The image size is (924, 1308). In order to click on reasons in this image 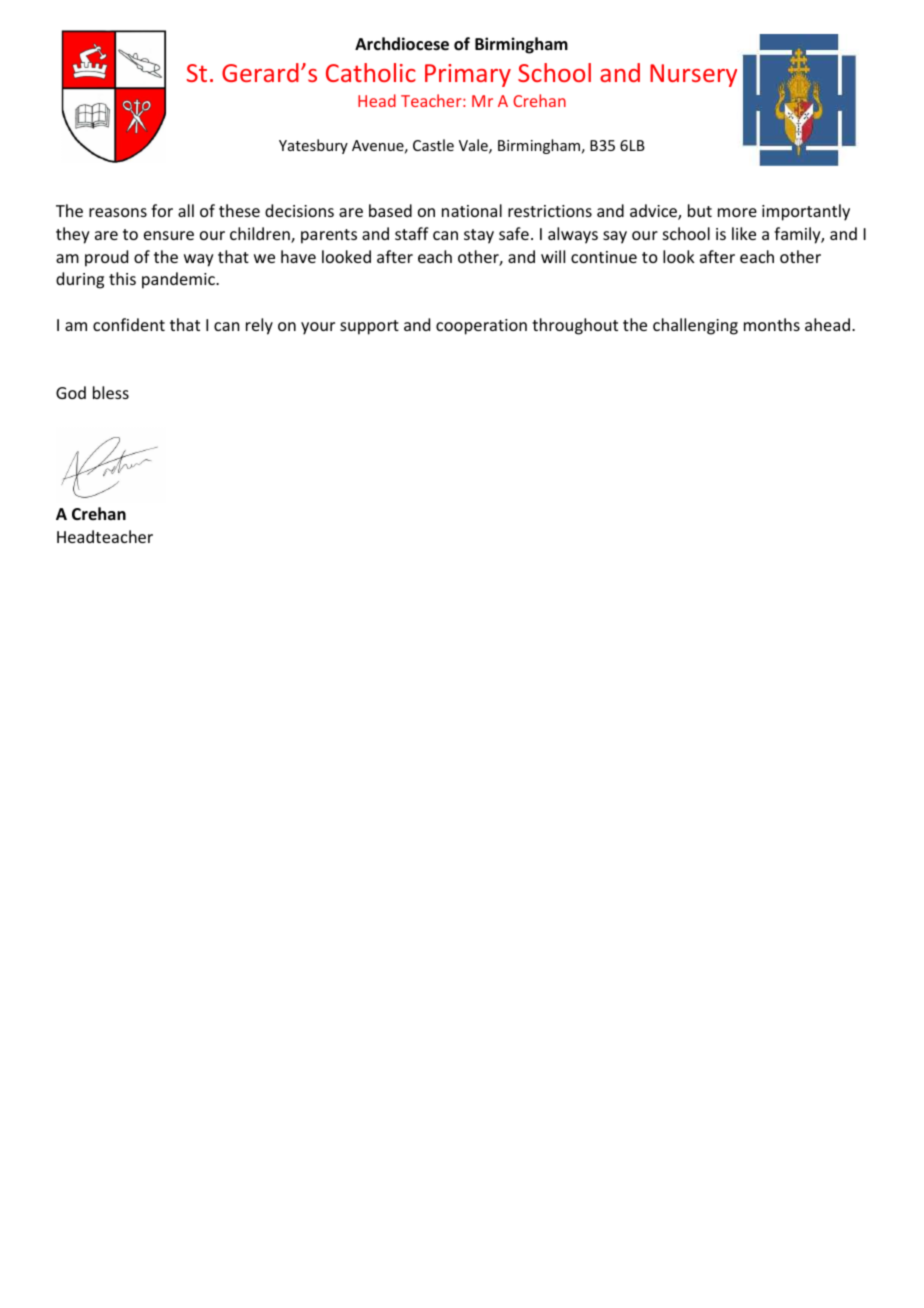, I will do `click(118, 212)`.
